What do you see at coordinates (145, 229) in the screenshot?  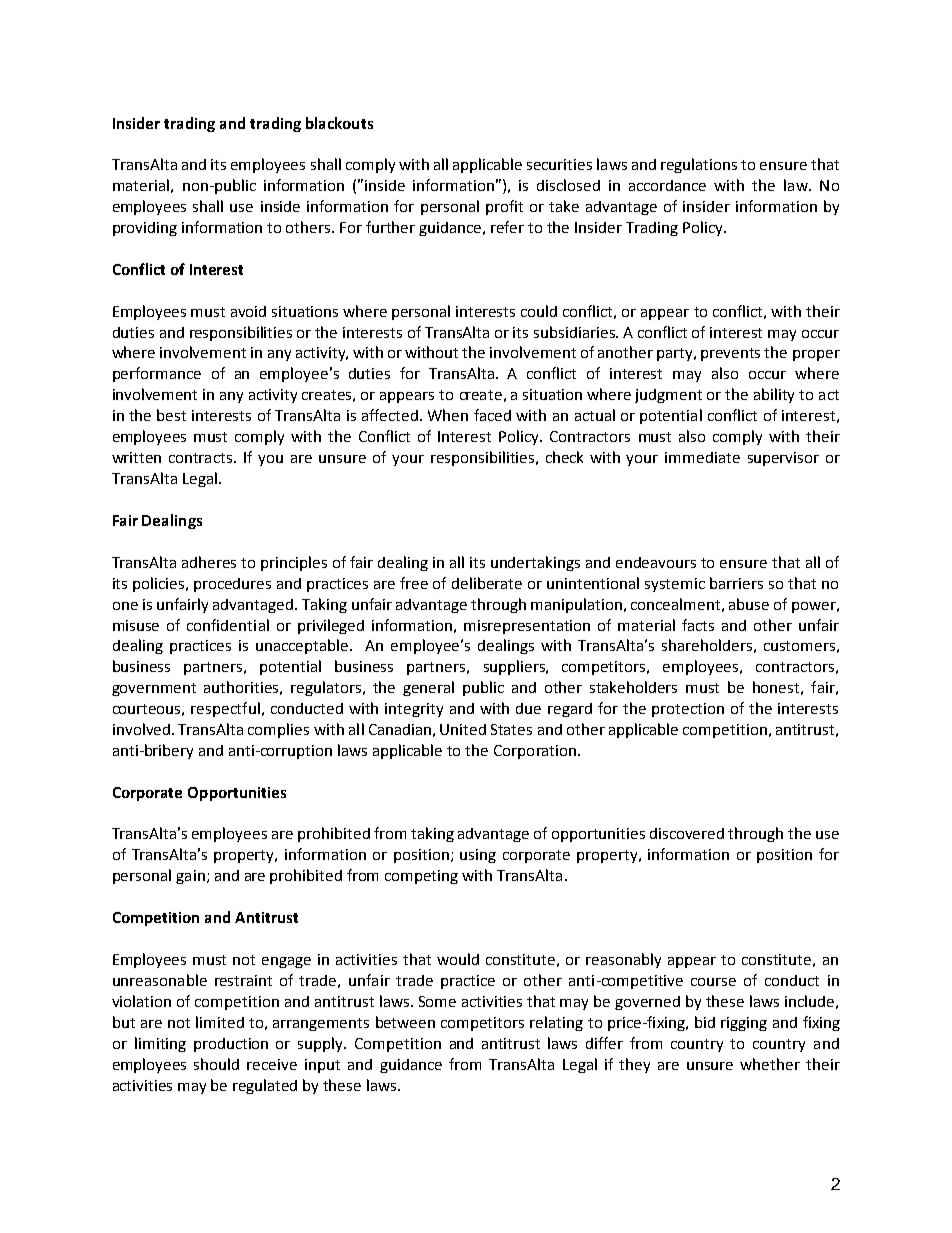 I see `providing` at bounding box center [145, 229].
